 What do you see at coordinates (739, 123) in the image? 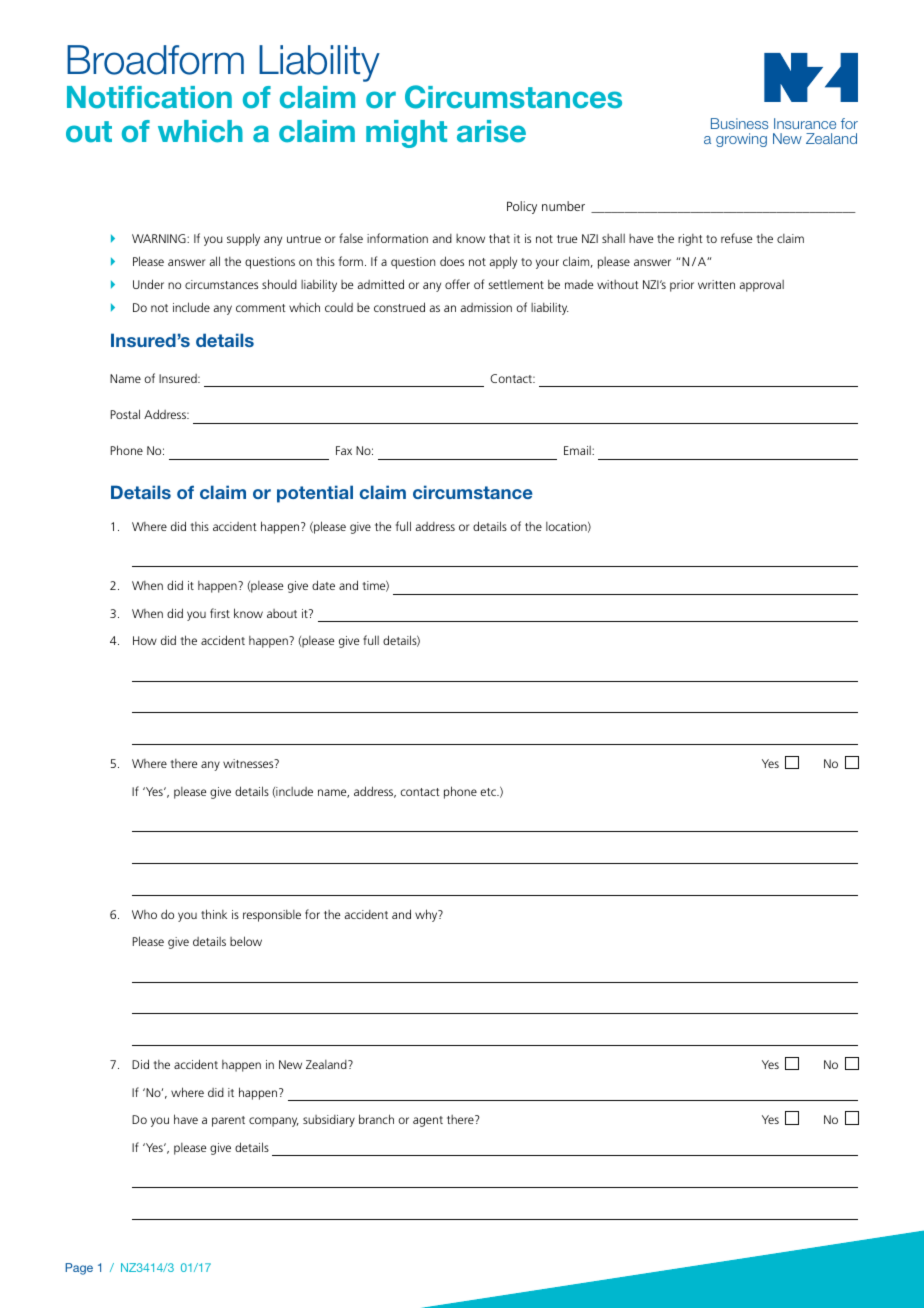
I see `Business` at bounding box center [739, 123].
